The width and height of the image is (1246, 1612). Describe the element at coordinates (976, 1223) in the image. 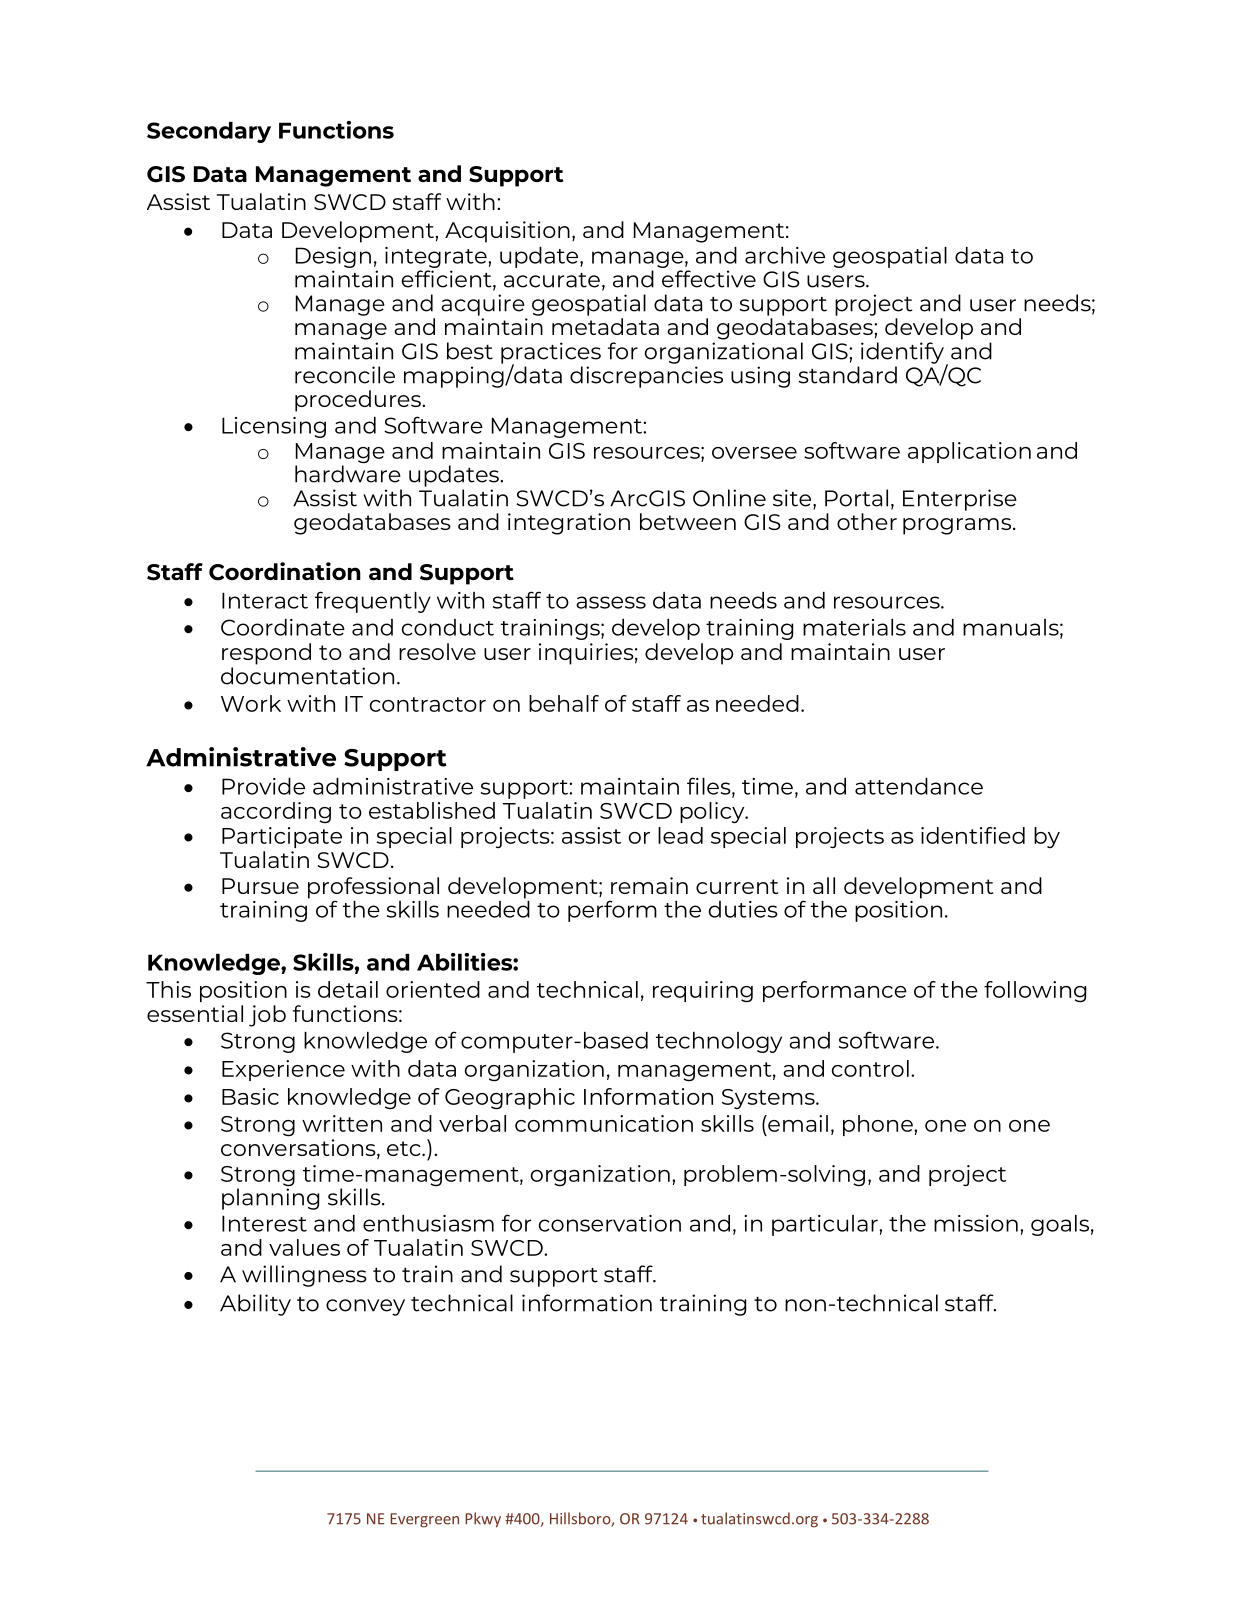

I see `mission` at that location.
